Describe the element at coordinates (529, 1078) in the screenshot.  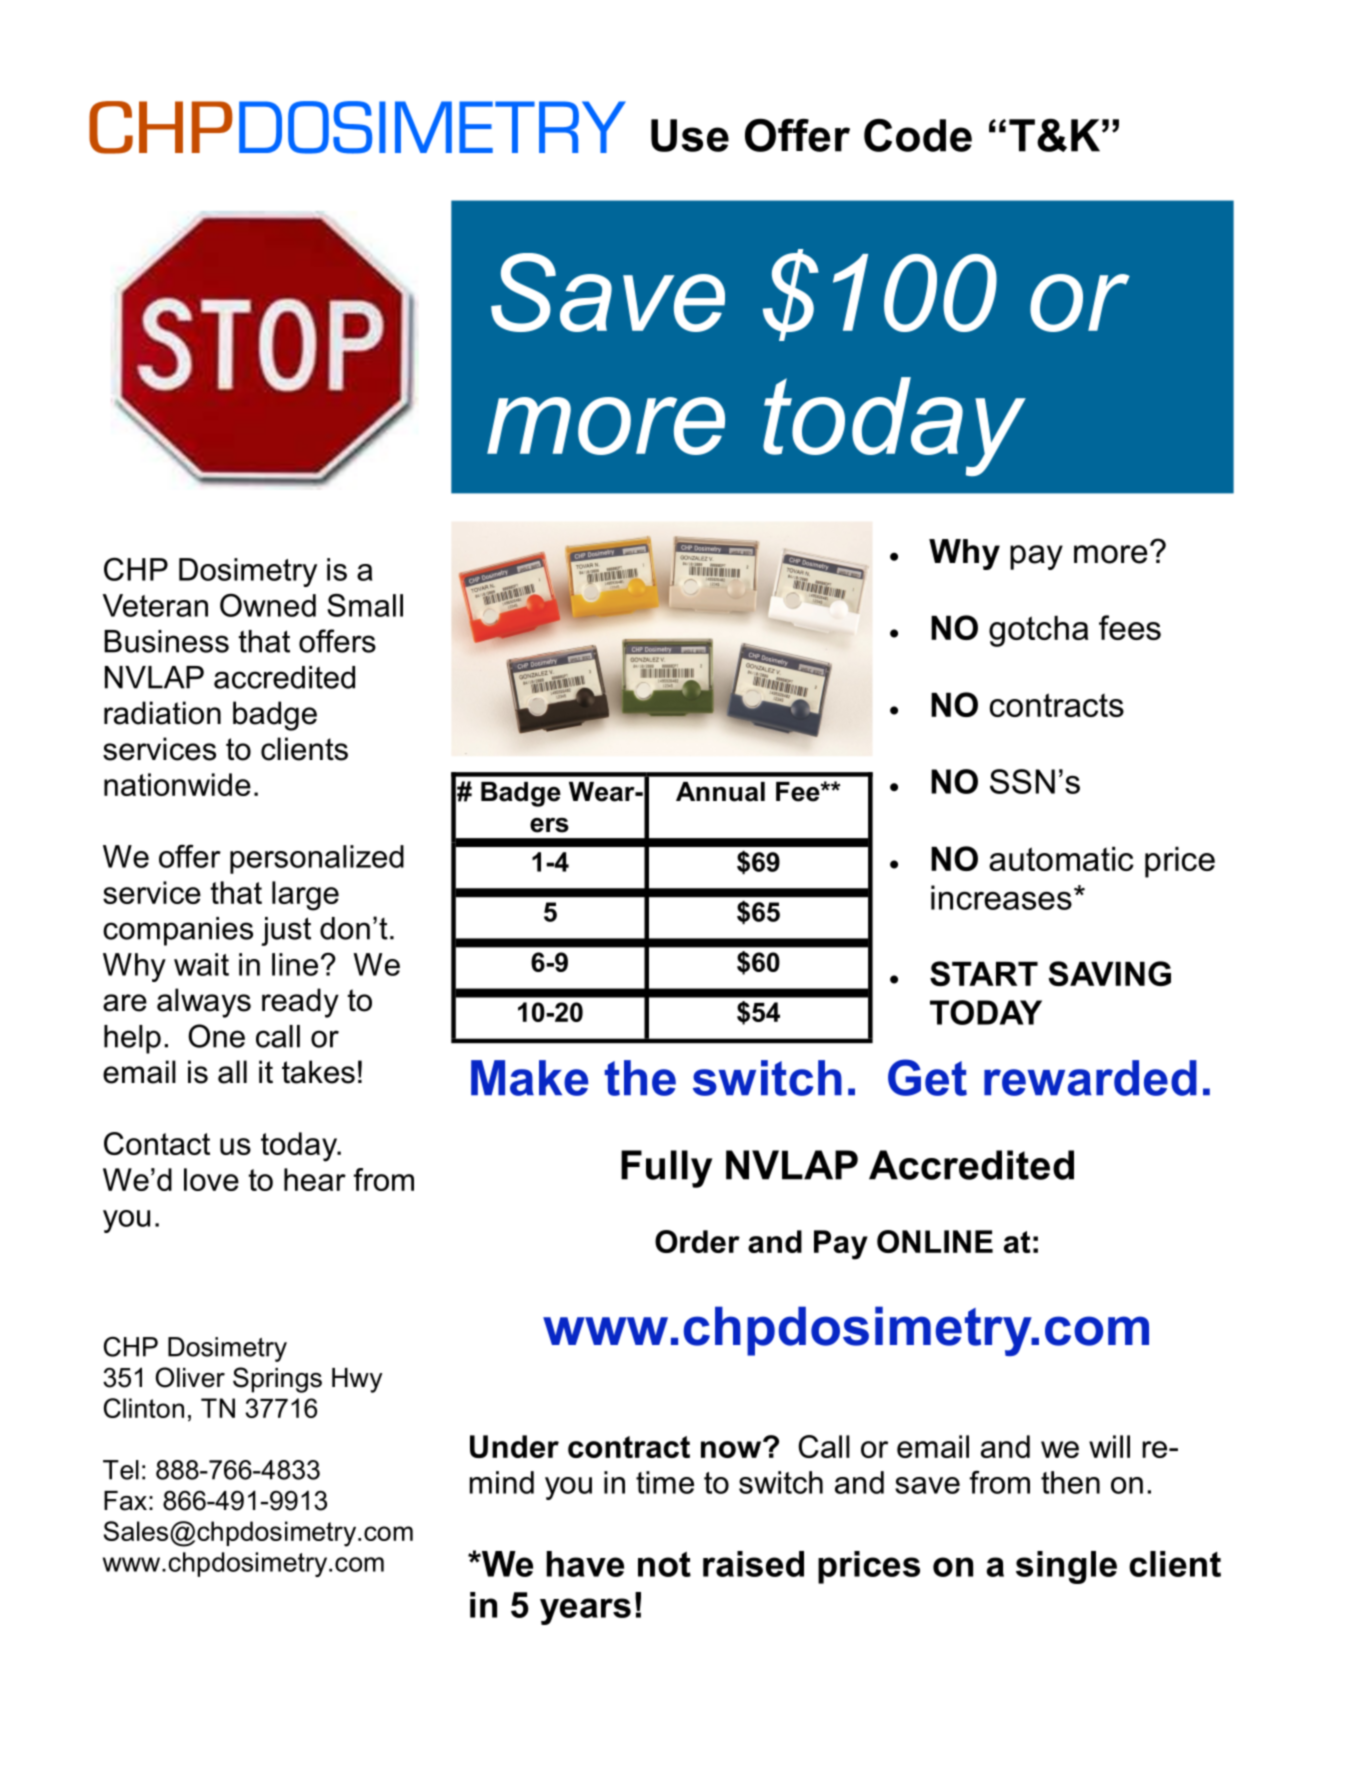
I see `Make` at that location.
